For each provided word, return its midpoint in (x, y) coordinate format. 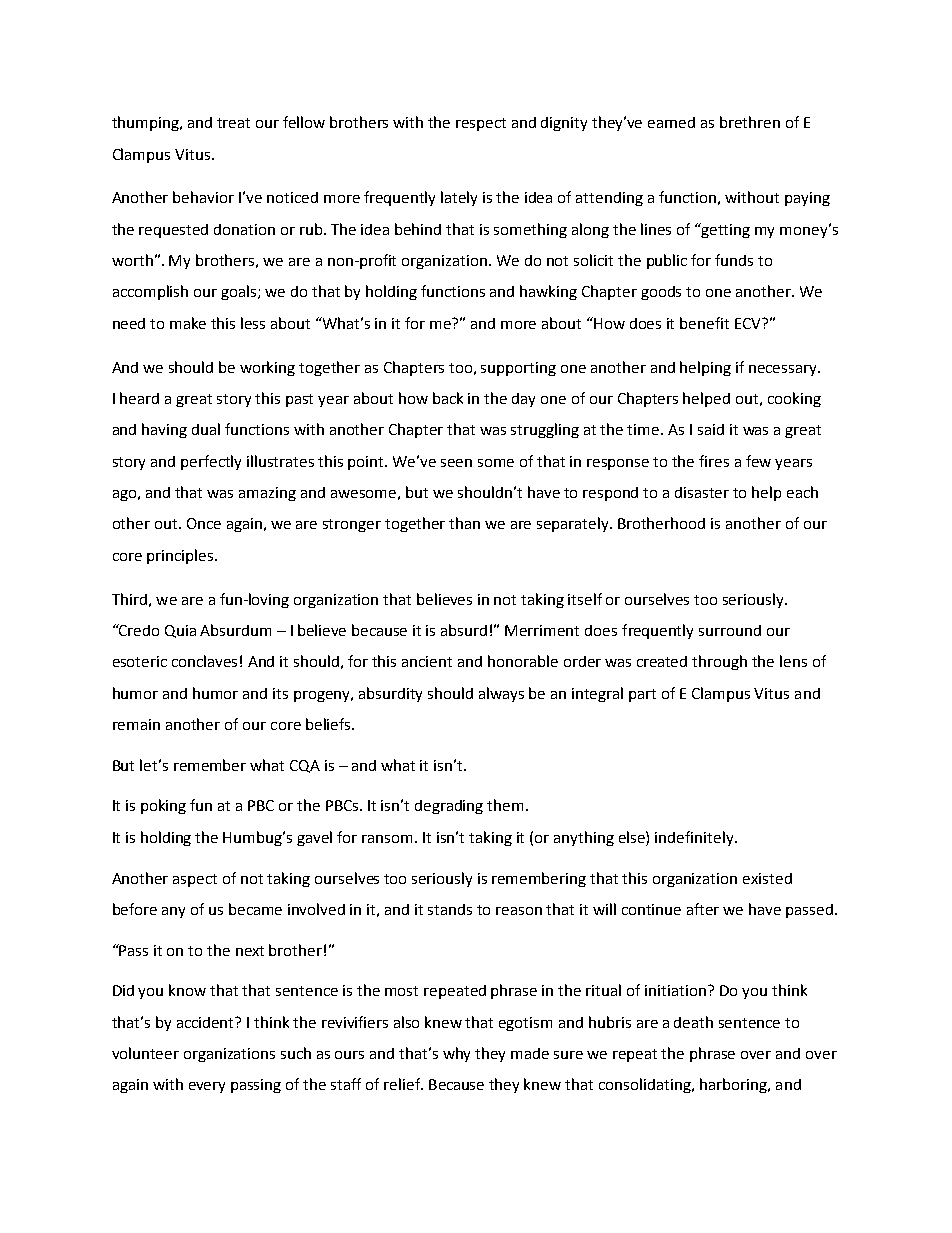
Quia (180, 631)
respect (481, 124)
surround (730, 630)
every (207, 1087)
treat (233, 123)
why (456, 1054)
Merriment (542, 630)
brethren (750, 122)
